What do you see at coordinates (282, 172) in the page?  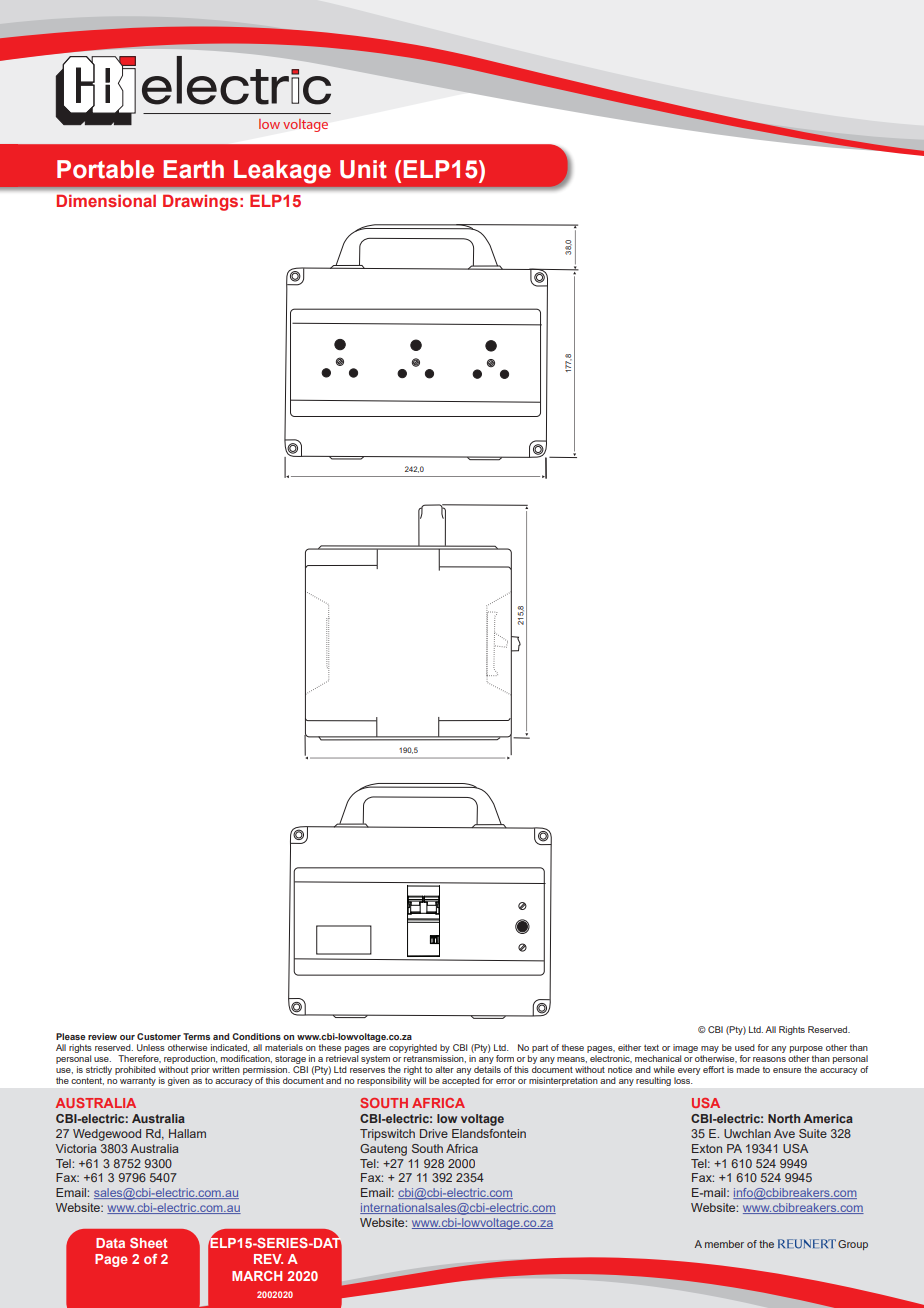 I see `Leakage` at bounding box center [282, 172].
